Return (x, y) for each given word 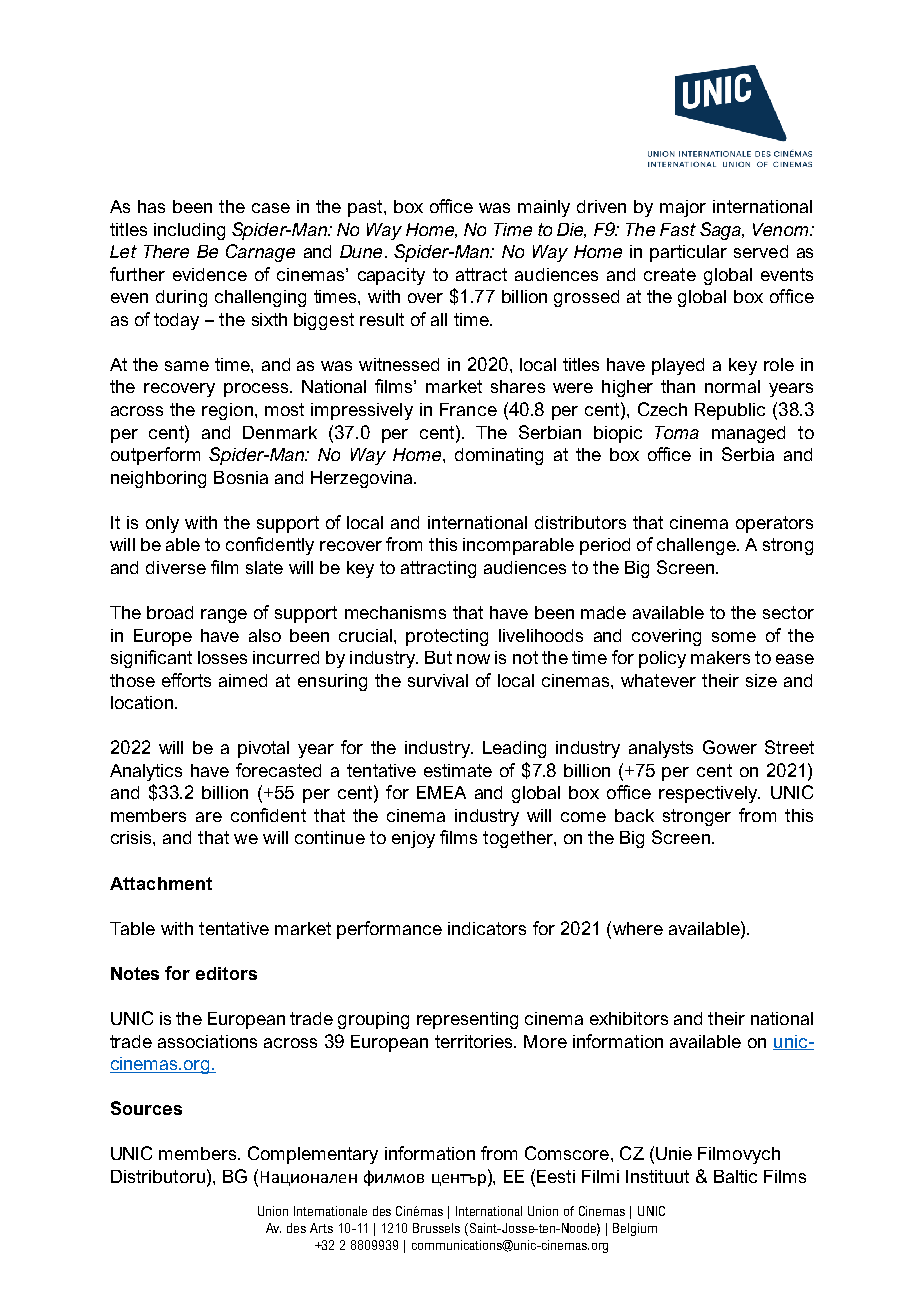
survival (438, 680)
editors (226, 973)
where (636, 928)
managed (748, 434)
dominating (499, 456)
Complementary (313, 1155)
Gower (730, 747)
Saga (721, 231)
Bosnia (241, 477)
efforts (186, 680)
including (189, 231)
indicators (487, 928)
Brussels (436, 1228)
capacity (391, 276)
